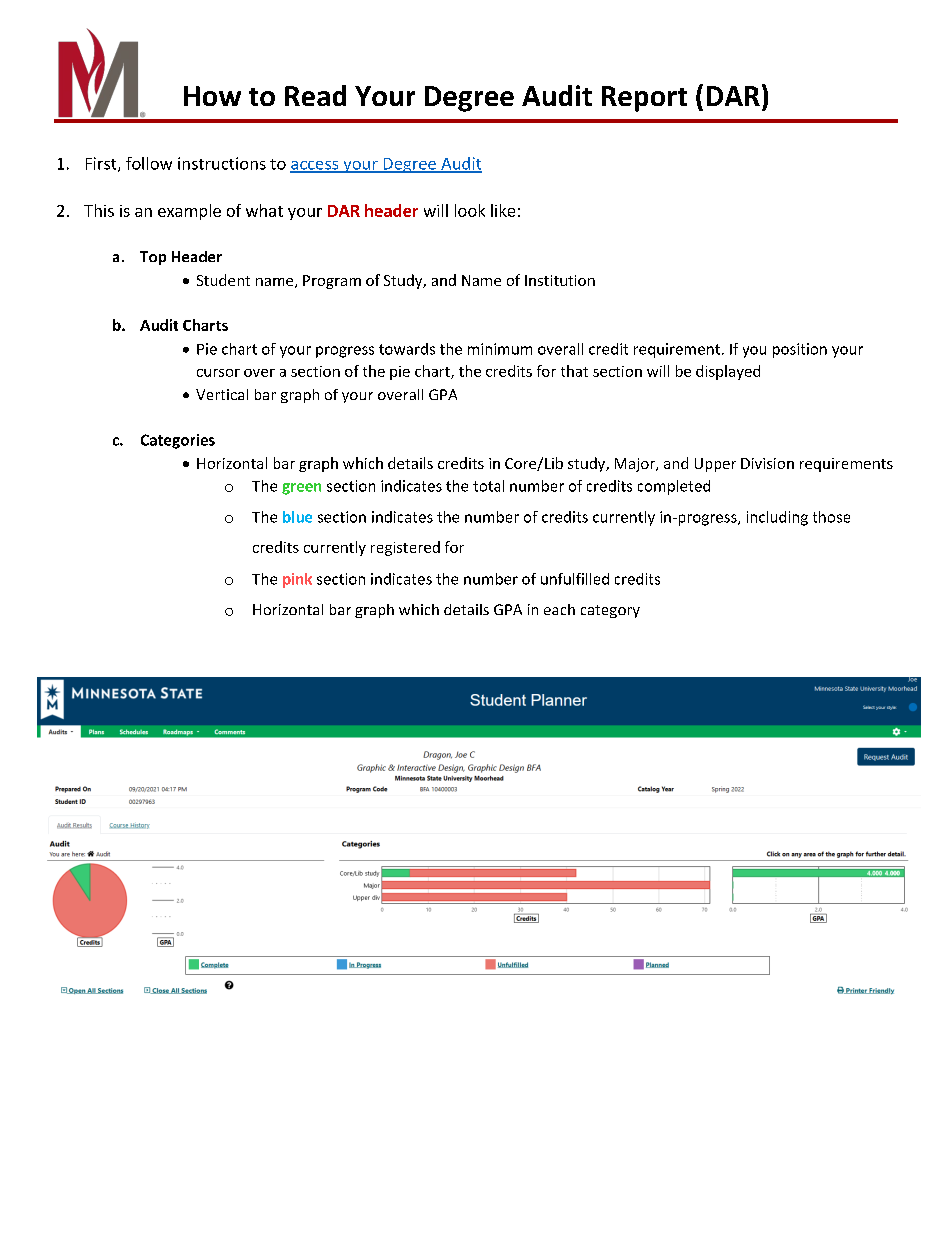  What do you see at coordinates (644, 99) in the screenshot?
I see `Report` at bounding box center [644, 99].
